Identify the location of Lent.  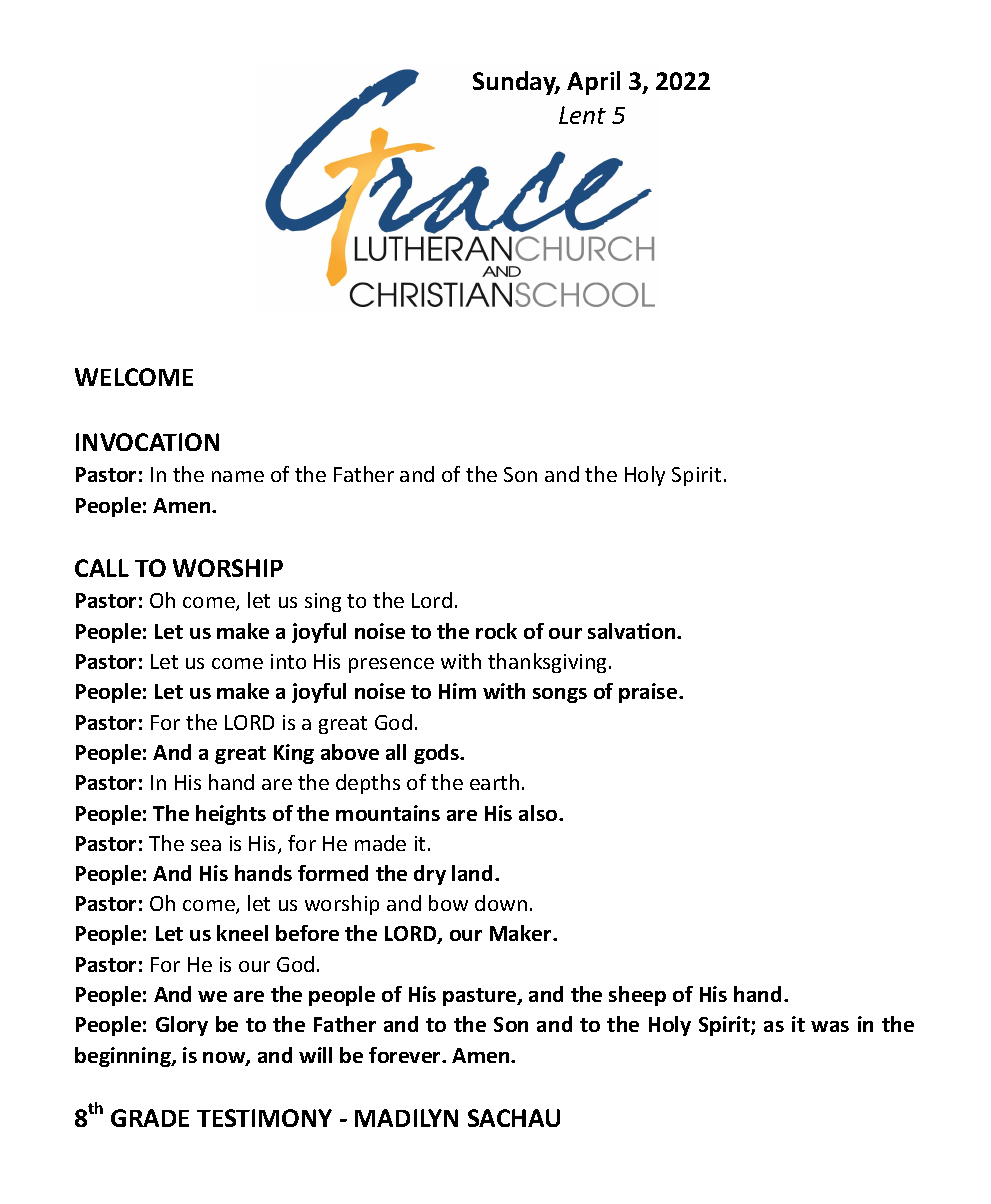
(582, 115).
